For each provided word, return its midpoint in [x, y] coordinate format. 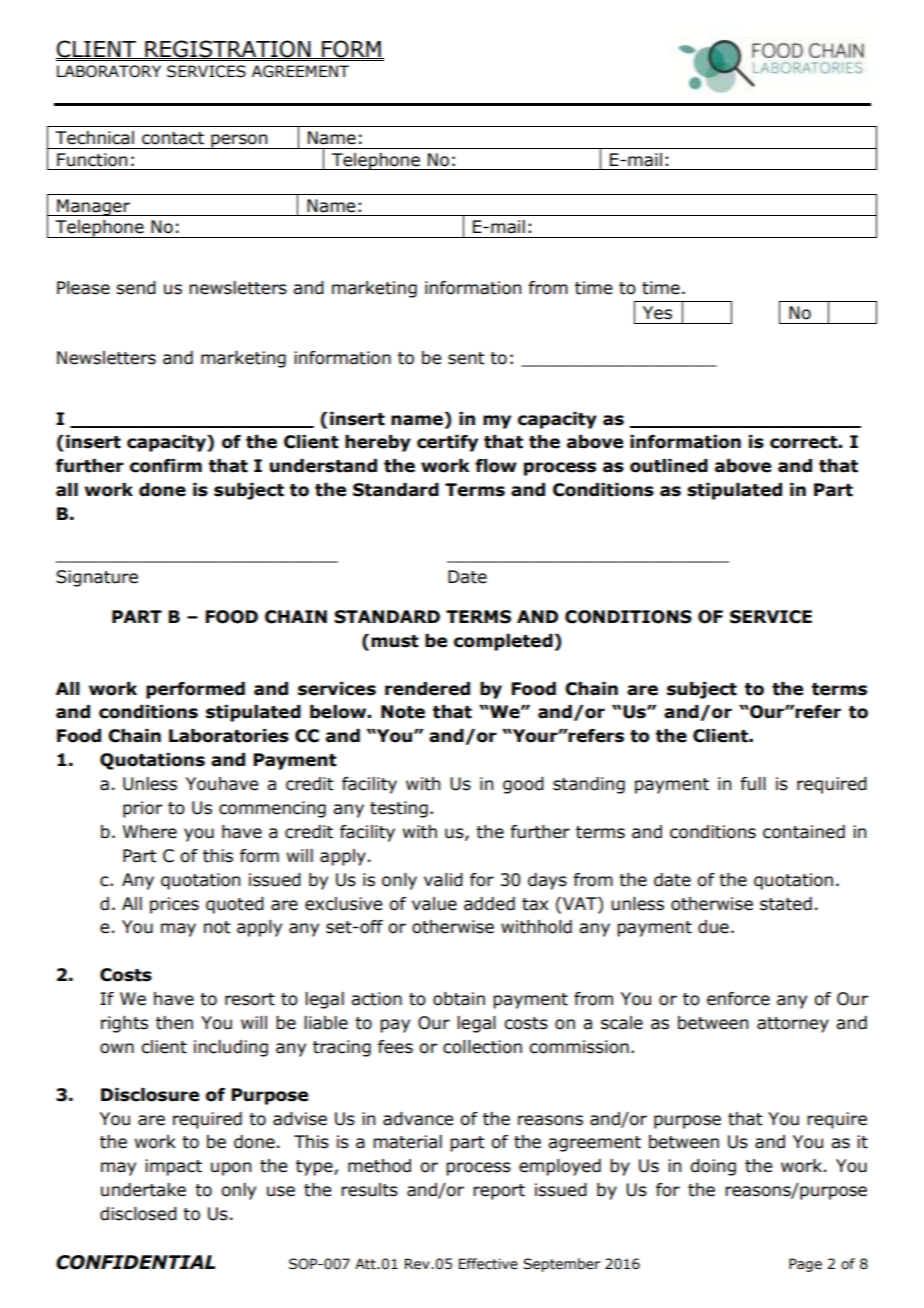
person [239, 141]
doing [713, 1167]
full [753, 784]
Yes [657, 313]
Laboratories [229, 736]
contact [173, 138]
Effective [488, 1264]
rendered [427, 689]
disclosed [138, 1214]
